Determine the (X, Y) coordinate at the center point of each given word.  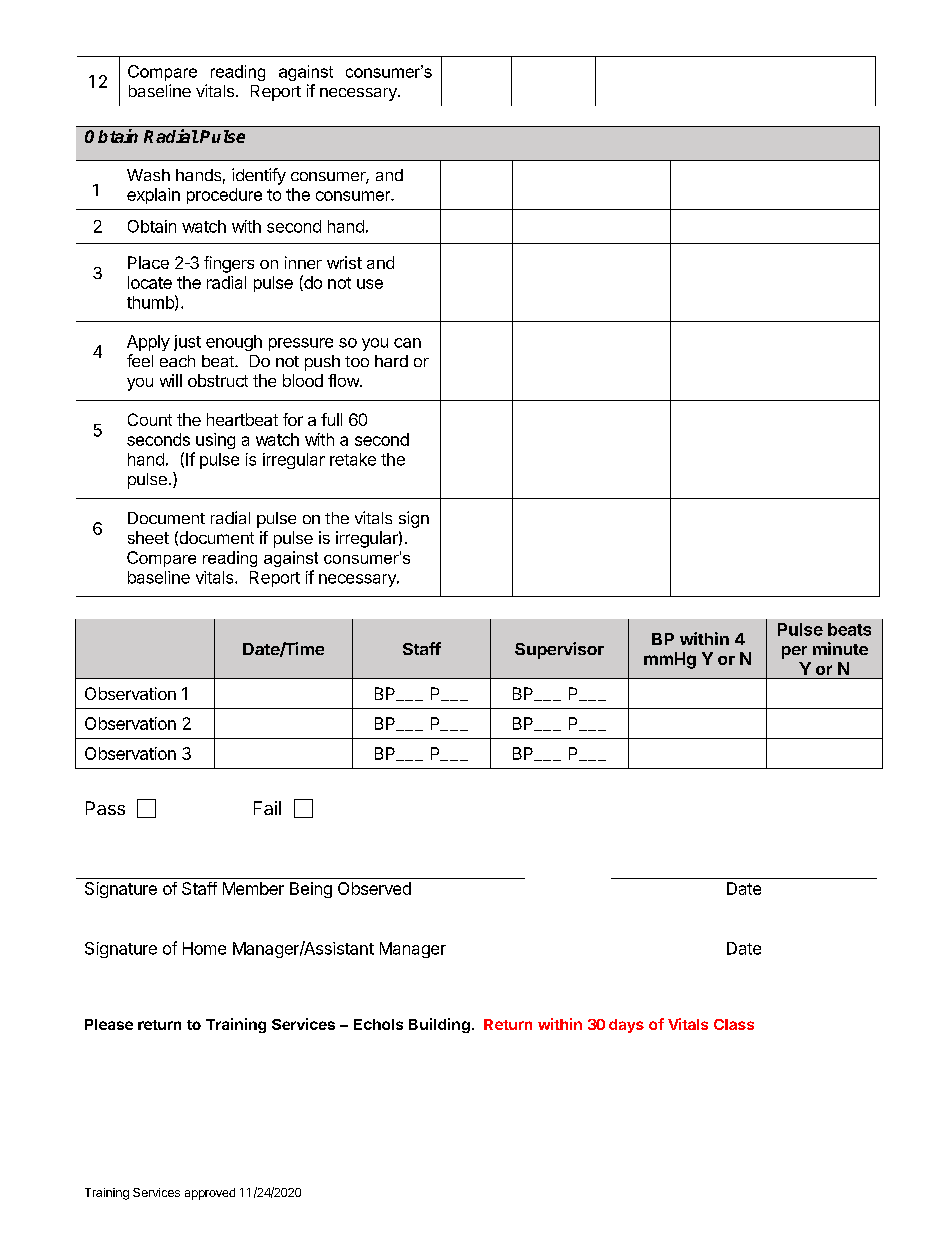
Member (253, 888)
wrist (344, 262)
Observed (374, 888)
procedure (224, 196)
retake (353, 459)
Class (734, 1024)
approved (210, 1194)
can (407, 343)
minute (840, 648)
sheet (148, 537)
